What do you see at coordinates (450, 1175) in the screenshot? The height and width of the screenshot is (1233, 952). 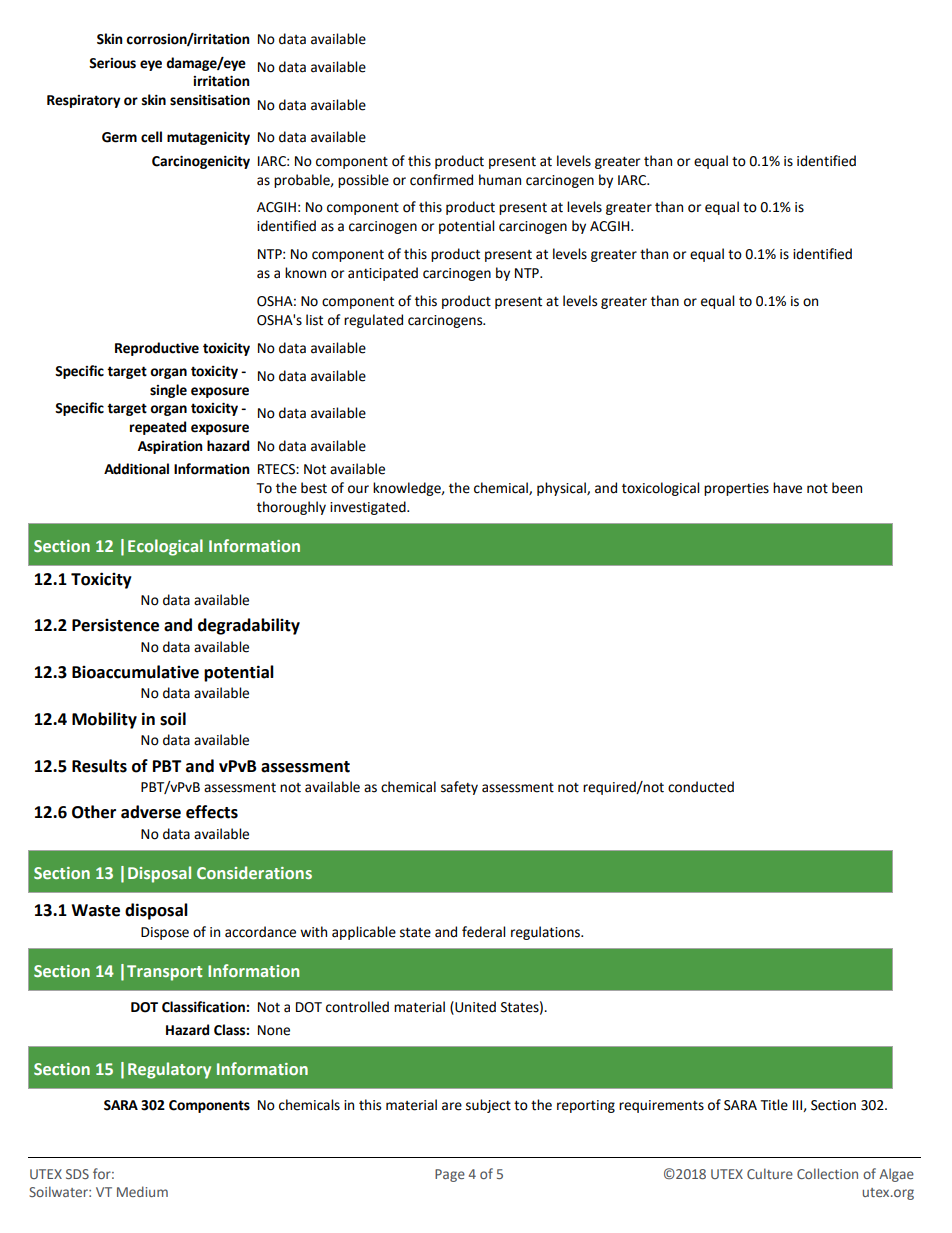 I see `Page` at bounding box center [450, 1175].
